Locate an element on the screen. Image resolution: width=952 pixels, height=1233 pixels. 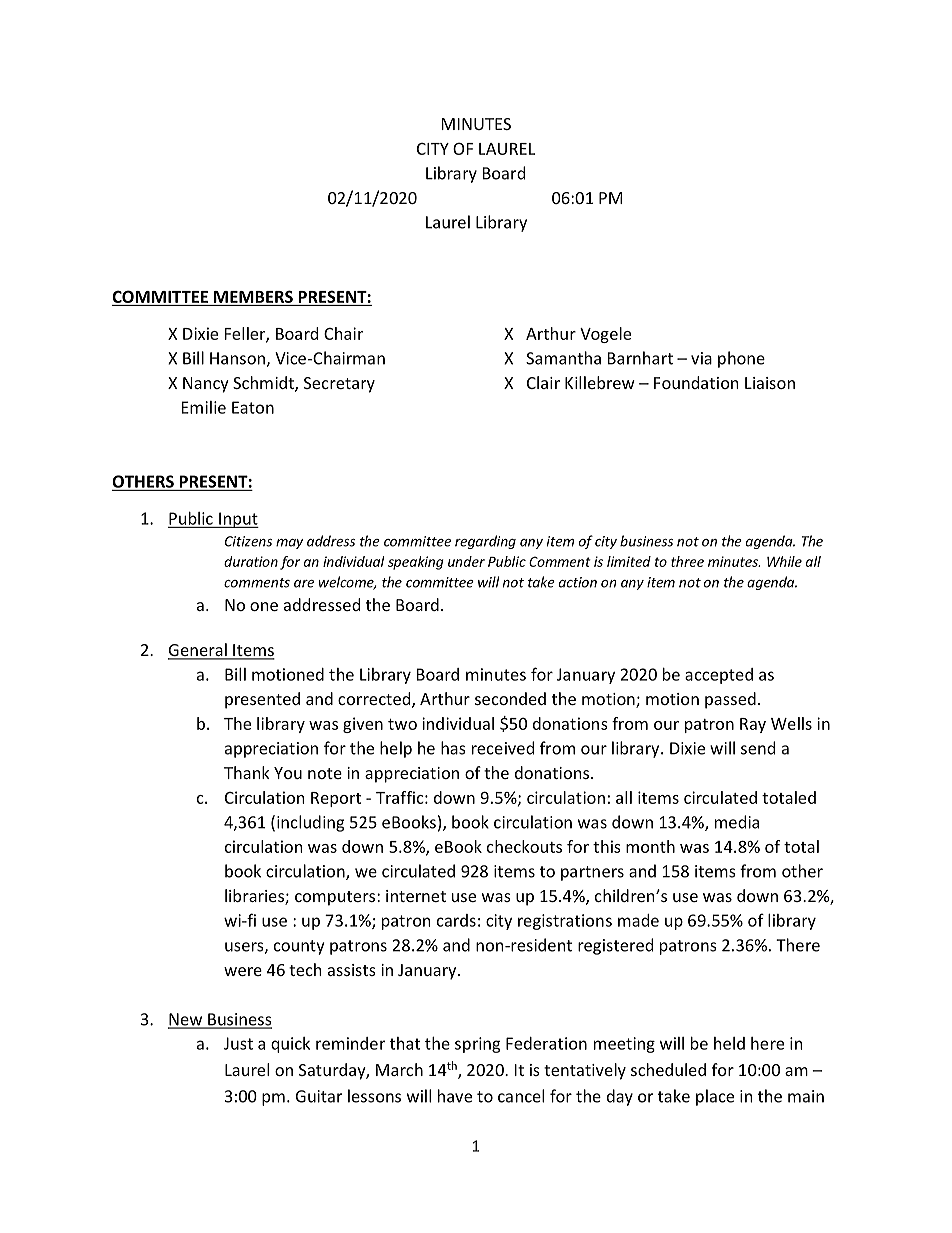
send is located at coordinates (758, 748).
